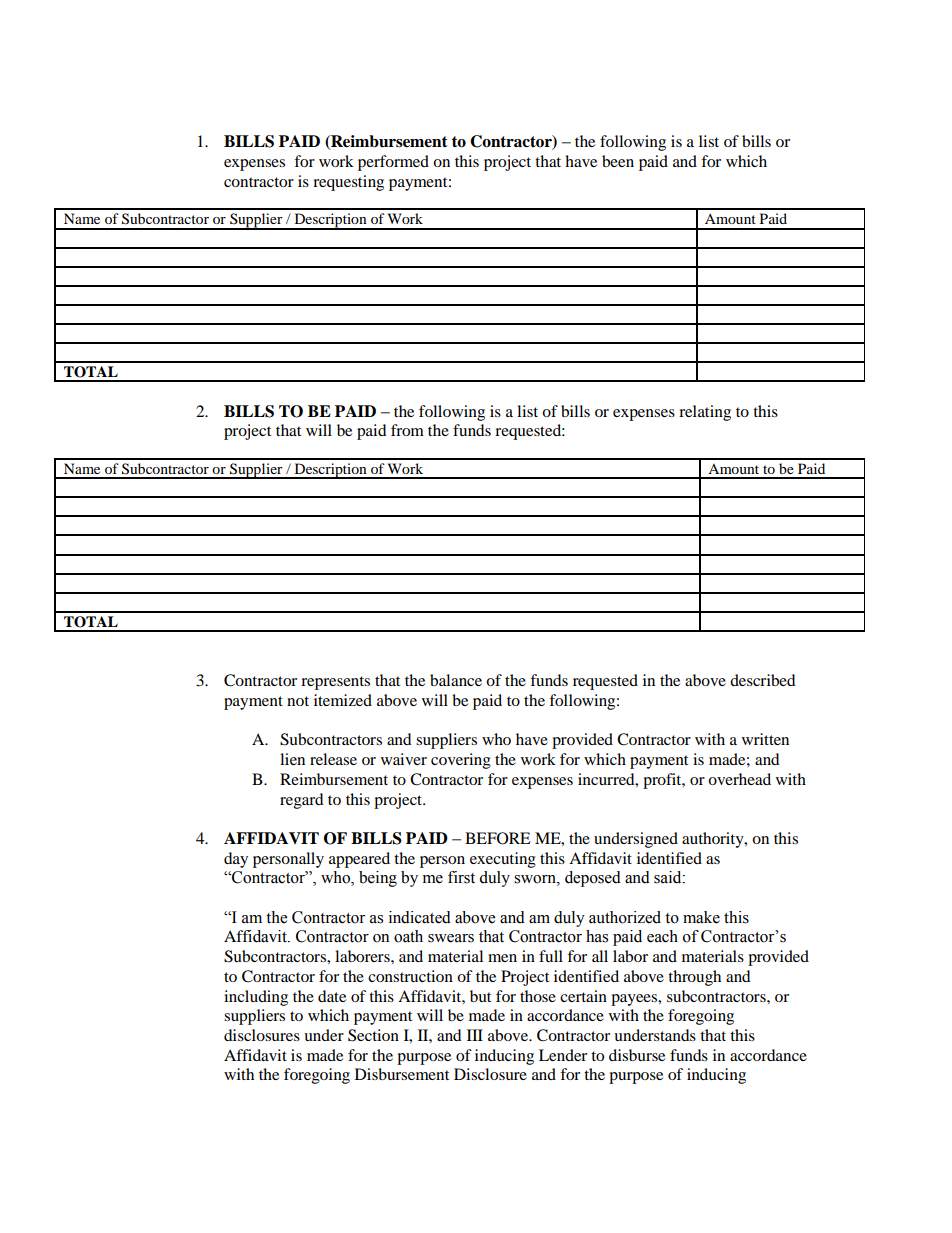 This image has width=952, height=1233. I want to click on balance, so click(456, 680).
